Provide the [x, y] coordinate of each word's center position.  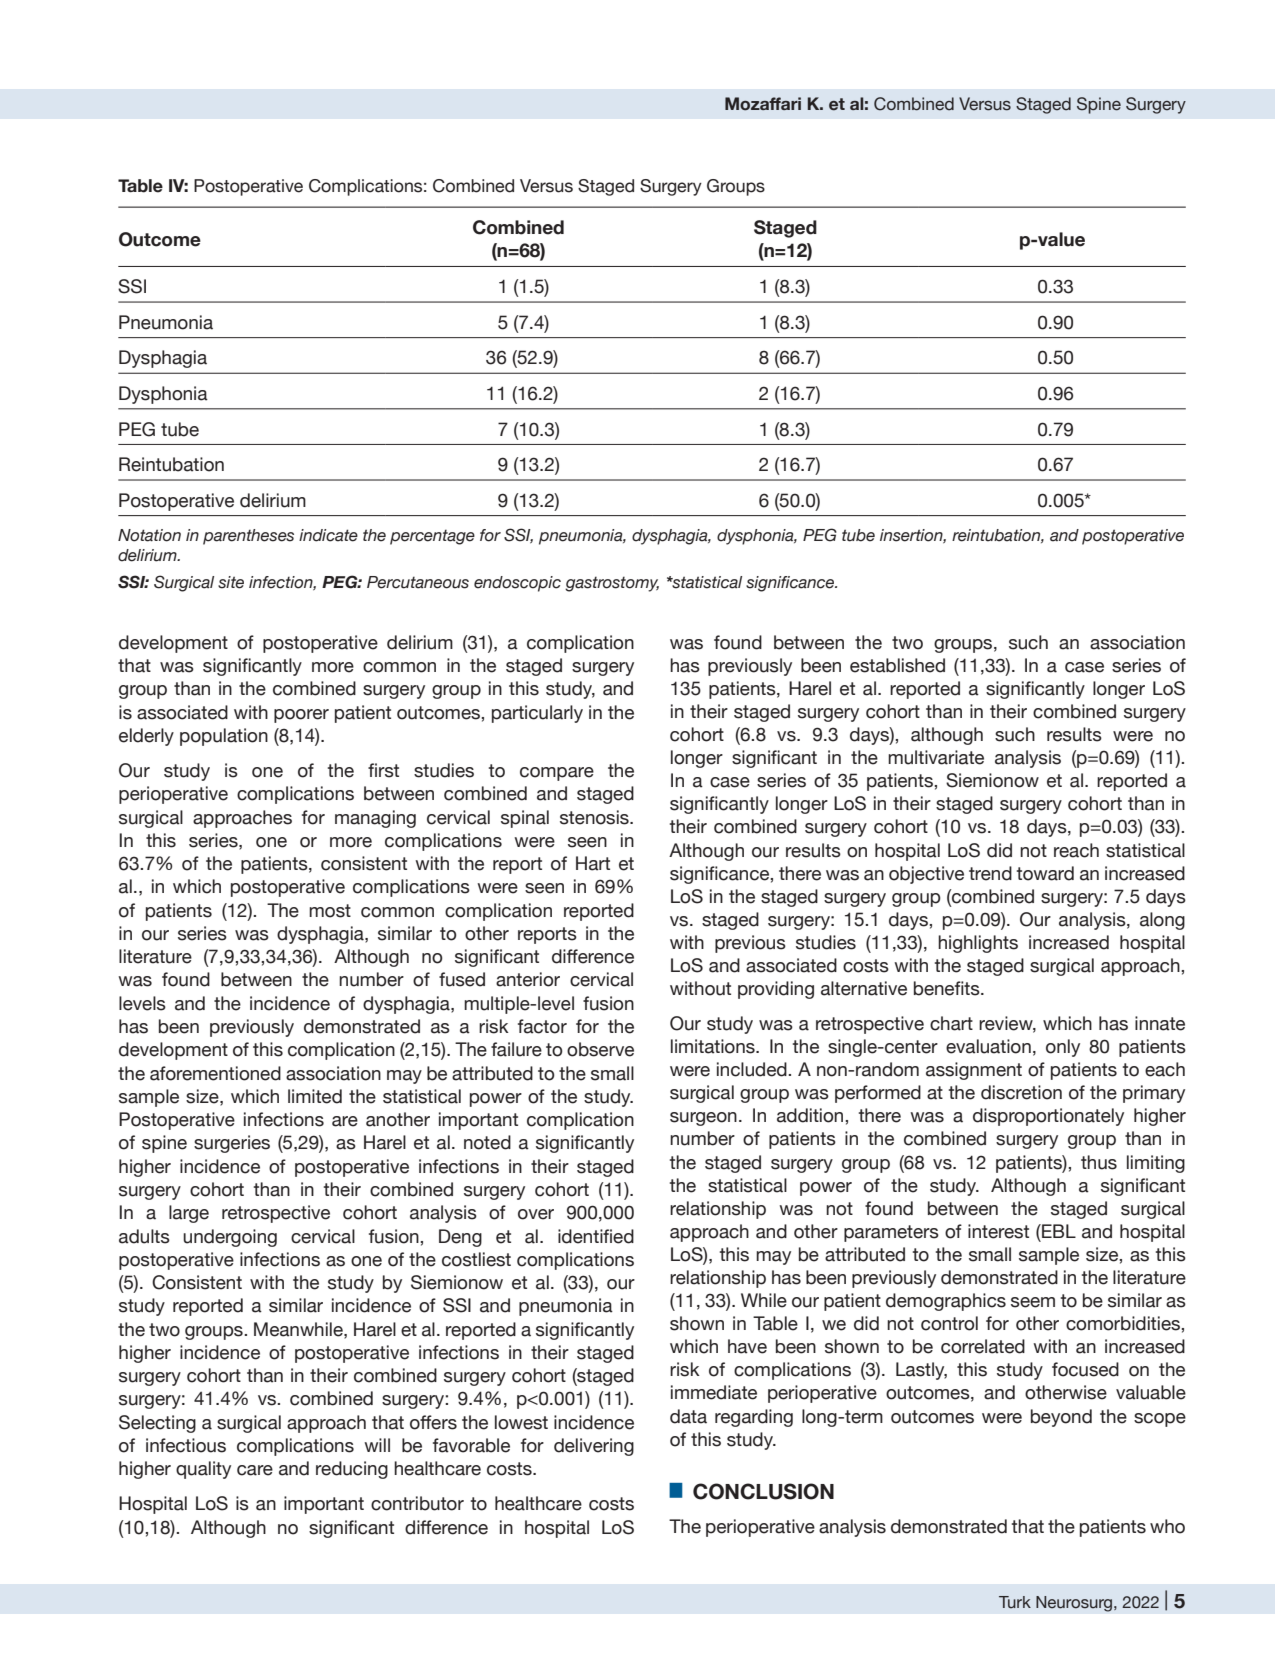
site [231, 582]
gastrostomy [612, 584]
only [1063, 1048]
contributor [417, 1503]
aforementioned [215, 1073]
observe [600, 1049]
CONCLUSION [763, 1491]
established [897, 665]
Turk [1015, 1602]
